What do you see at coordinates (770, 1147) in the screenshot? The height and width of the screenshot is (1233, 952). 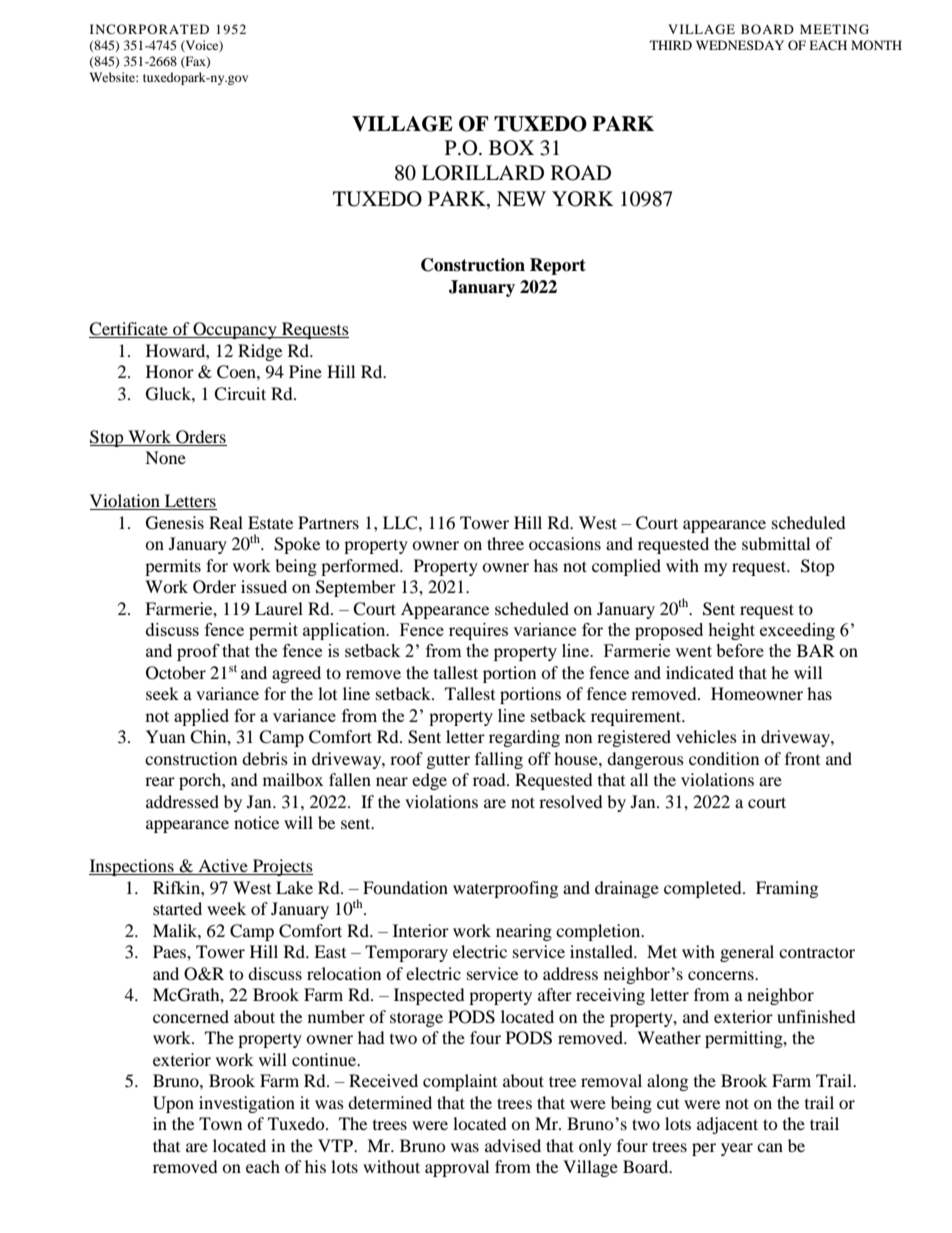 I see `can` at bounding box center [770, 1147].
